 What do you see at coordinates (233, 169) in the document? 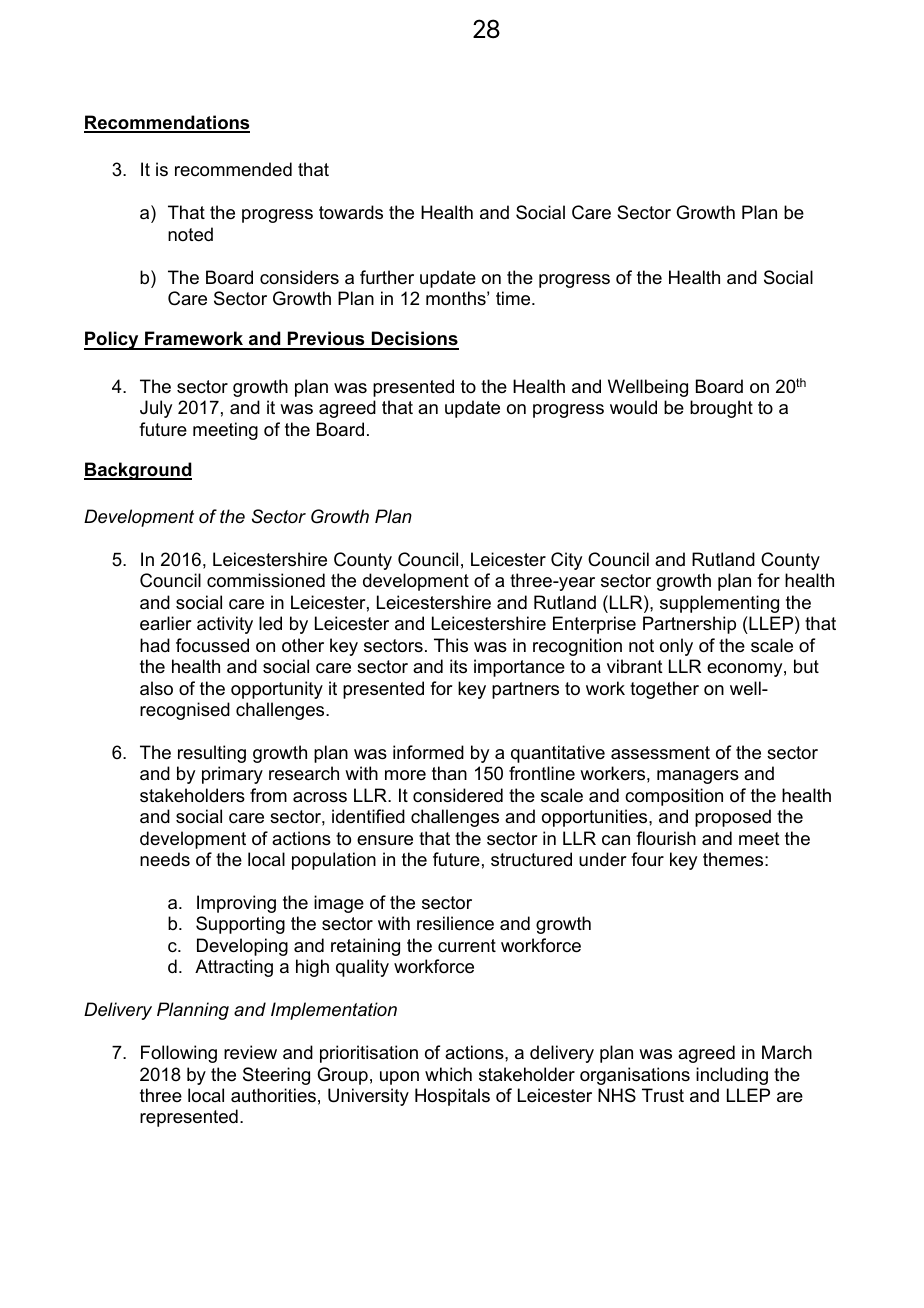
I see `recommended` at bounding box center [233, 169].
